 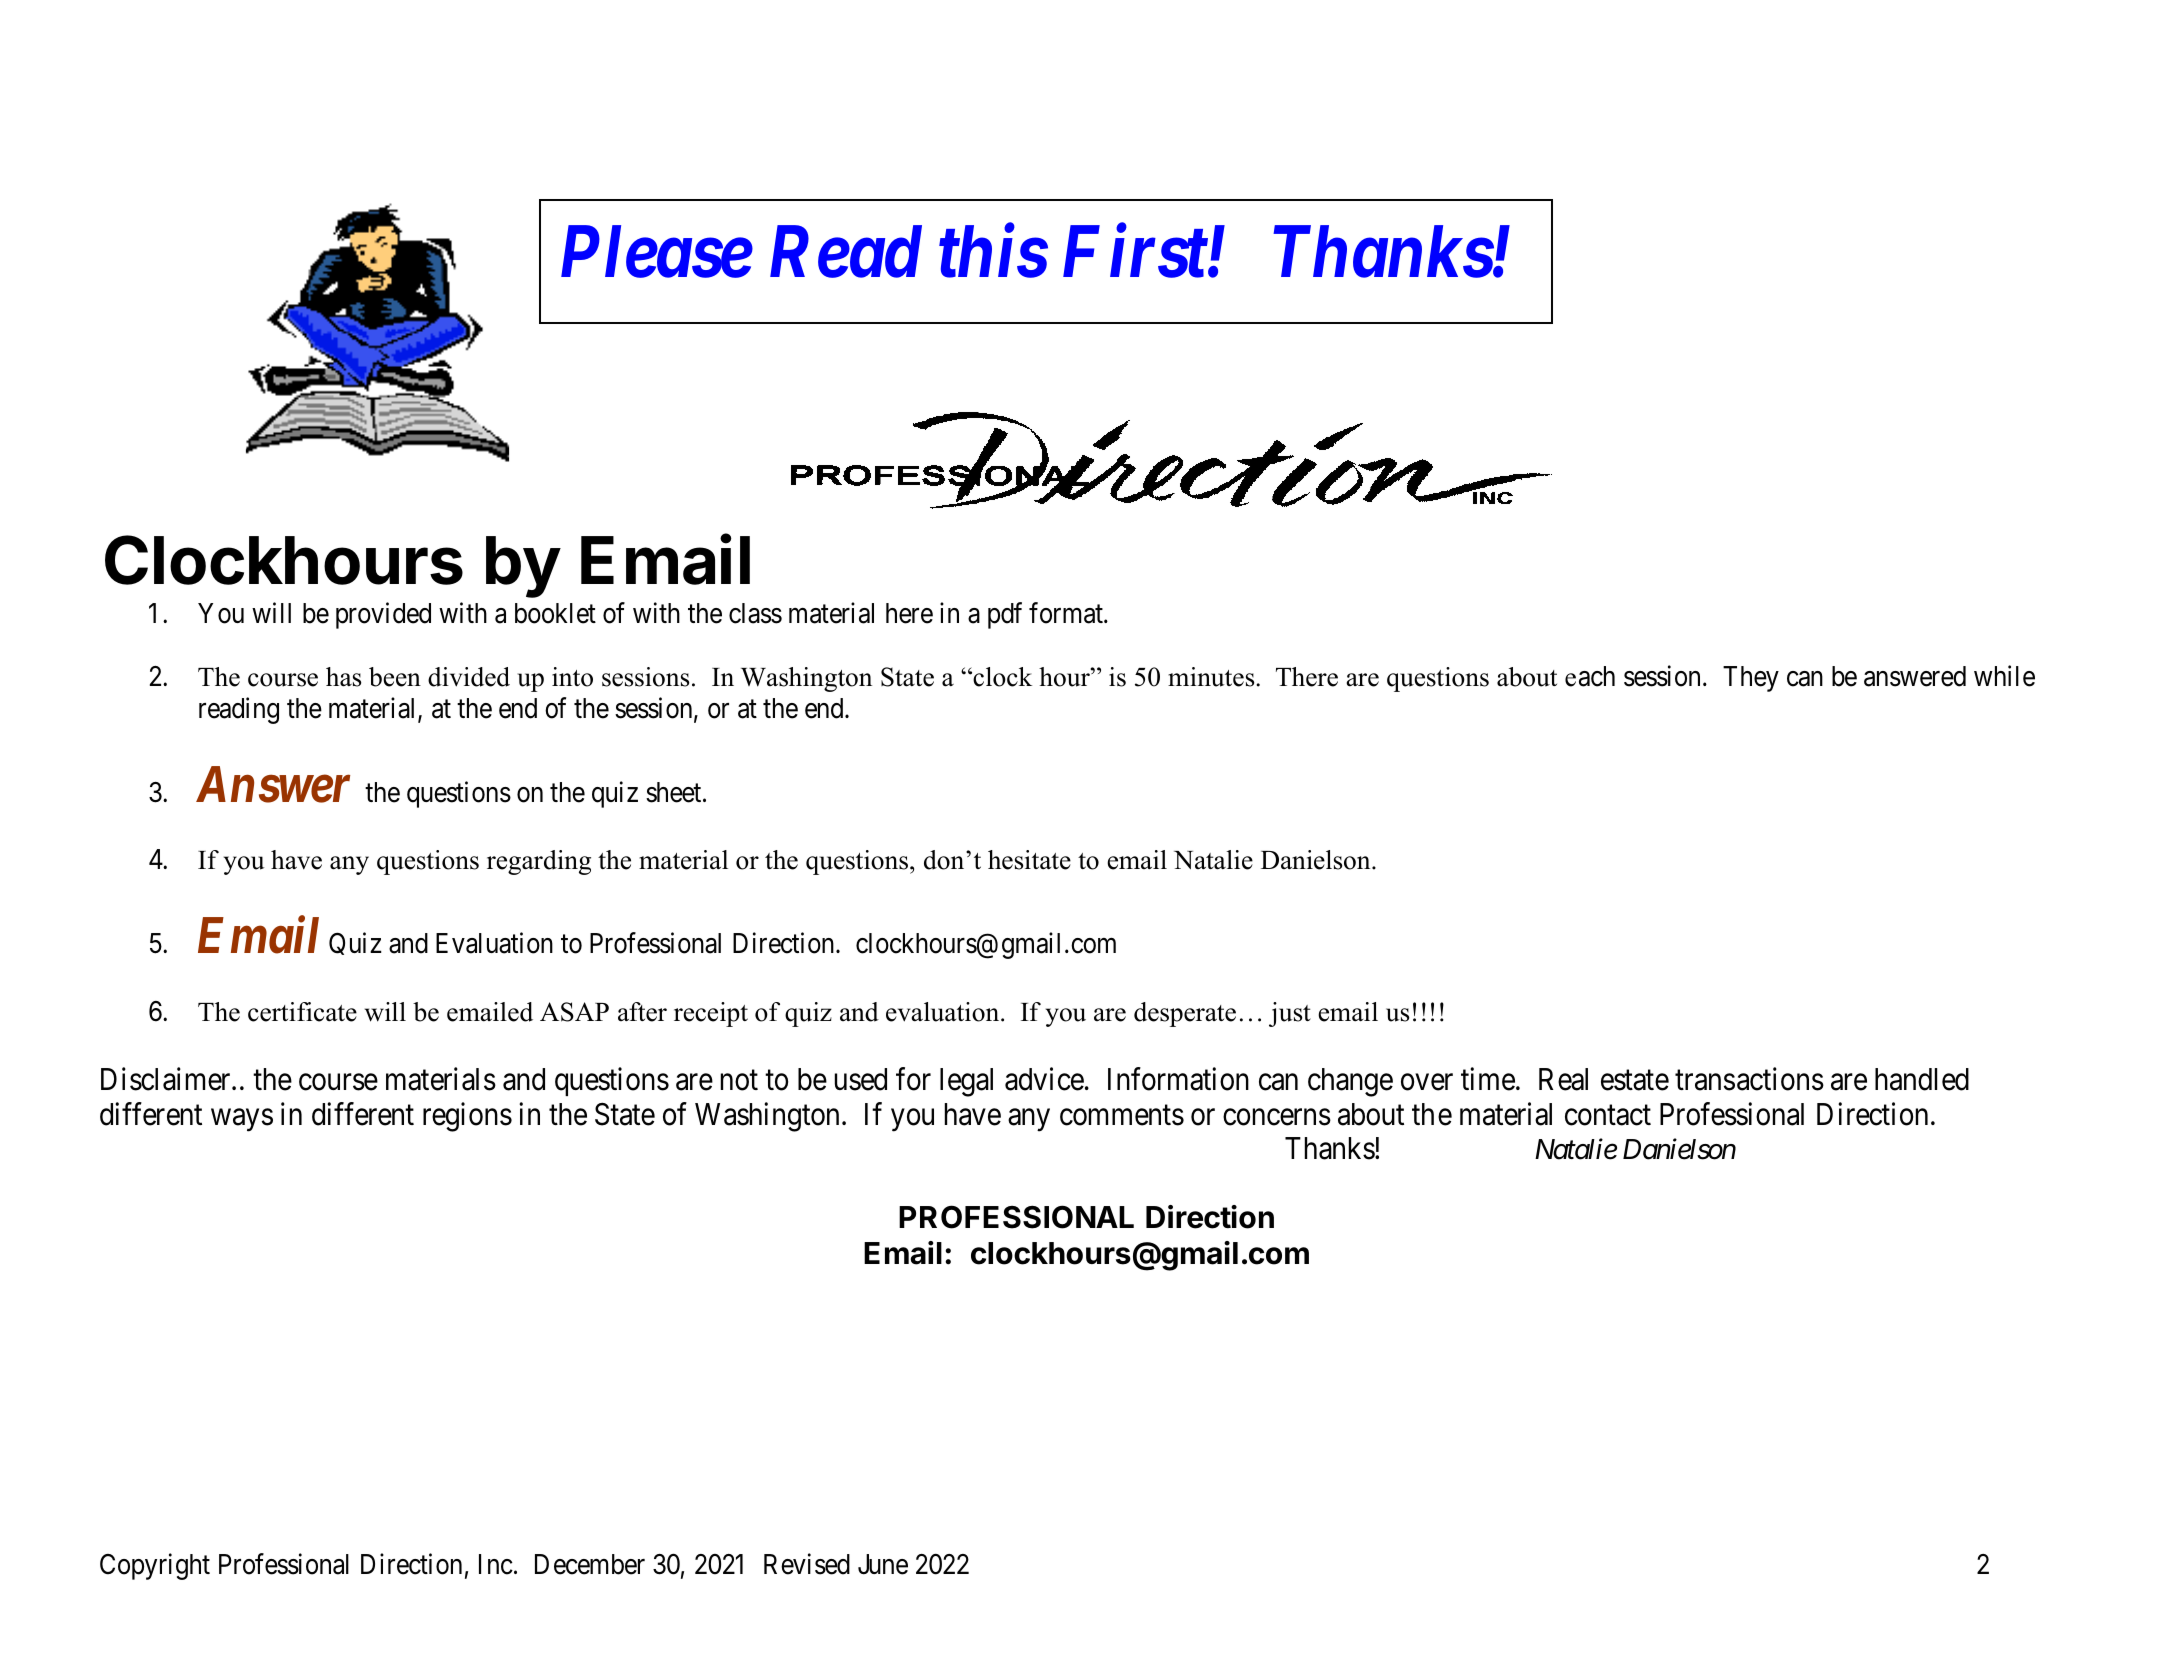 What do you see at coordinates (1122, 1115) in the page?
I see `comments` at bounding box center [1122, 1115].
